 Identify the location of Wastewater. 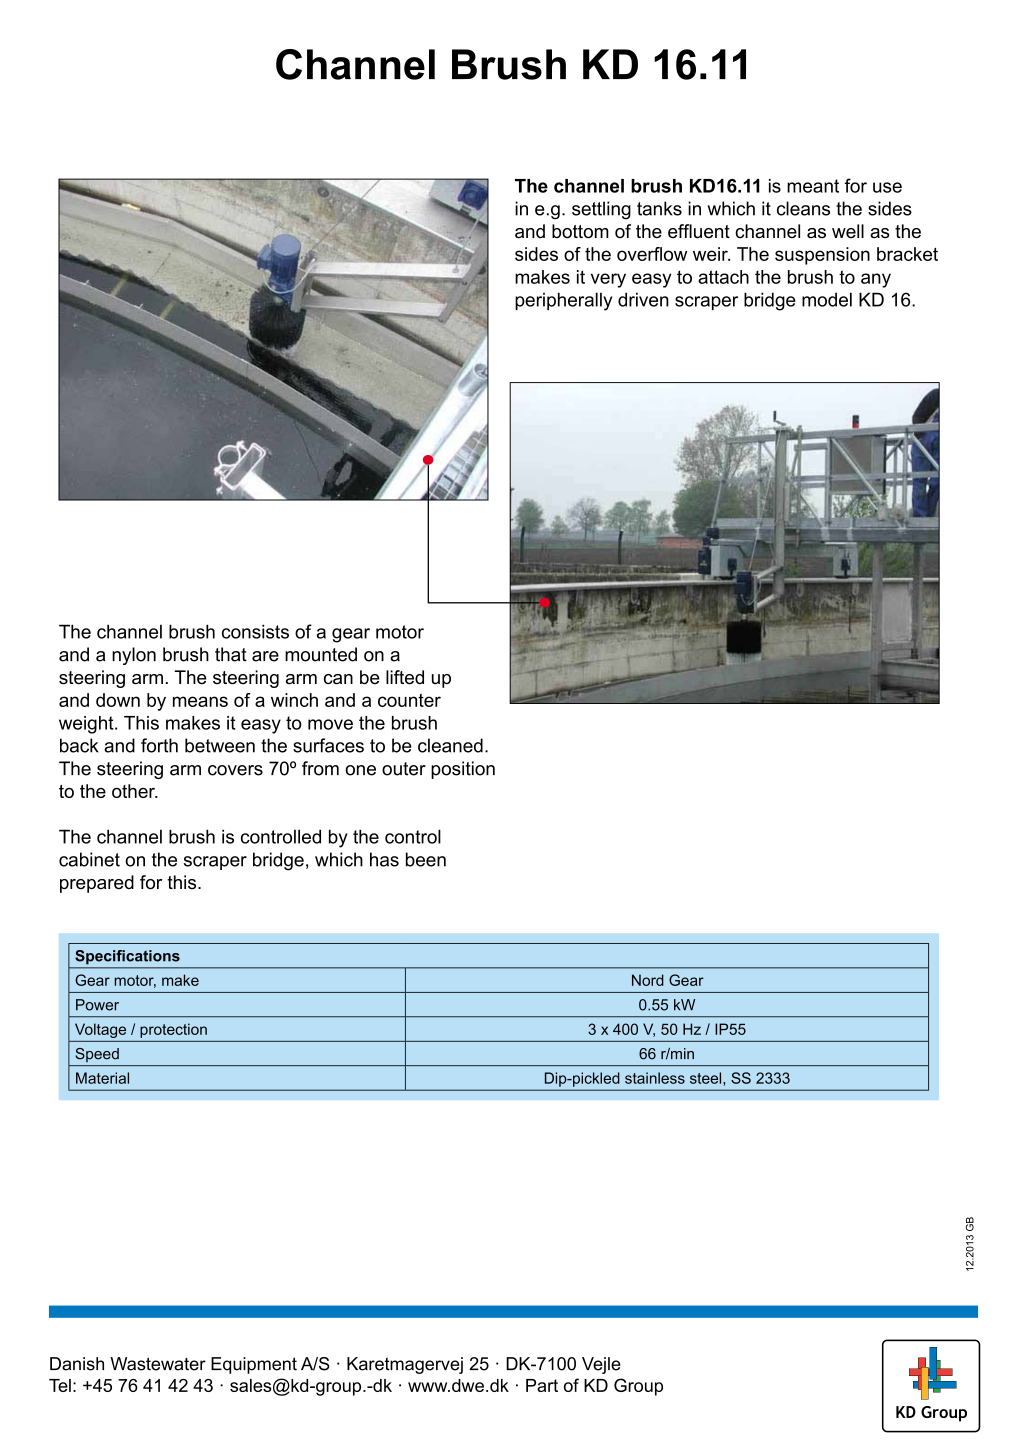
(158, 1364).
